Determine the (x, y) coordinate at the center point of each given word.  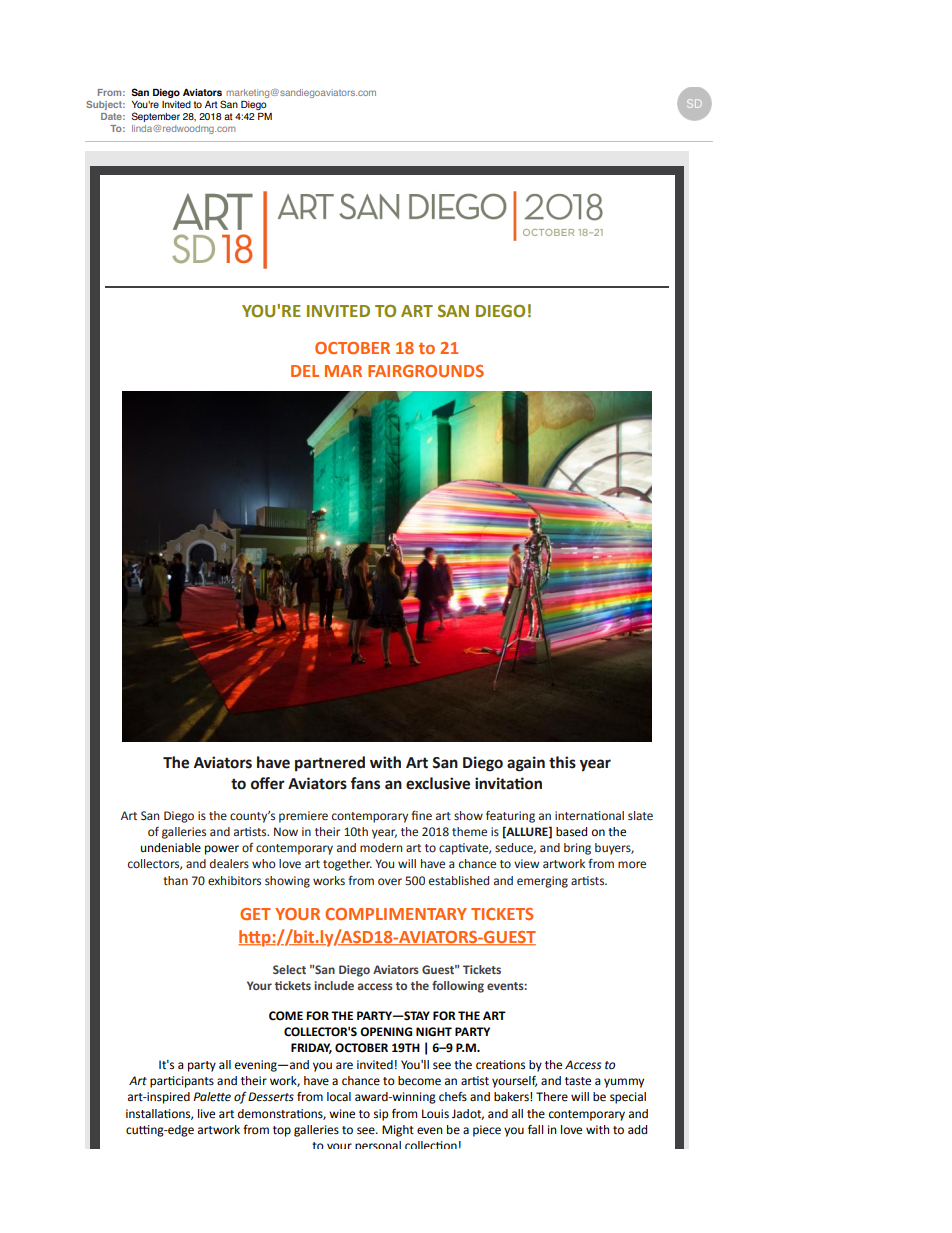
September (156, 117)
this (562, 762)
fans (365, 783)
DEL (305, 371)
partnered (330, 764)
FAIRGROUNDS (426, 371)
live (206, 1114)
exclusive (438, 783)
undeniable (171, 848)
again (526, 764)
